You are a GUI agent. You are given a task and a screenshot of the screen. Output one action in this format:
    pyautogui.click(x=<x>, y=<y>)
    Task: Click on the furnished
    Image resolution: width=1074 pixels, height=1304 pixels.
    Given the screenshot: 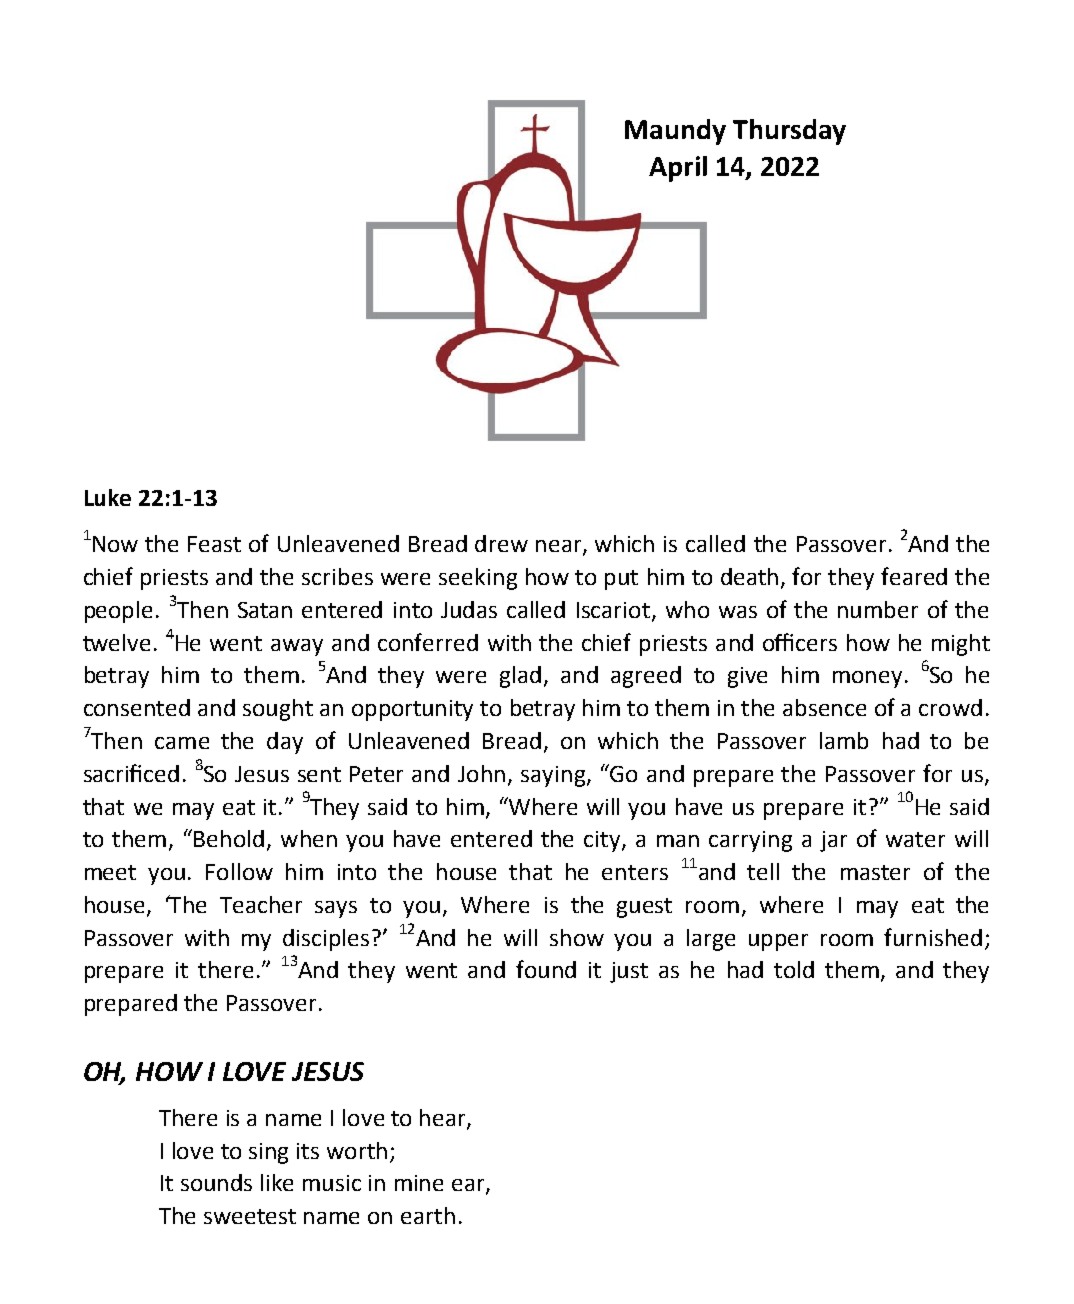 What is the action you would take?
    pyautogui.click(x=933, y=937)
